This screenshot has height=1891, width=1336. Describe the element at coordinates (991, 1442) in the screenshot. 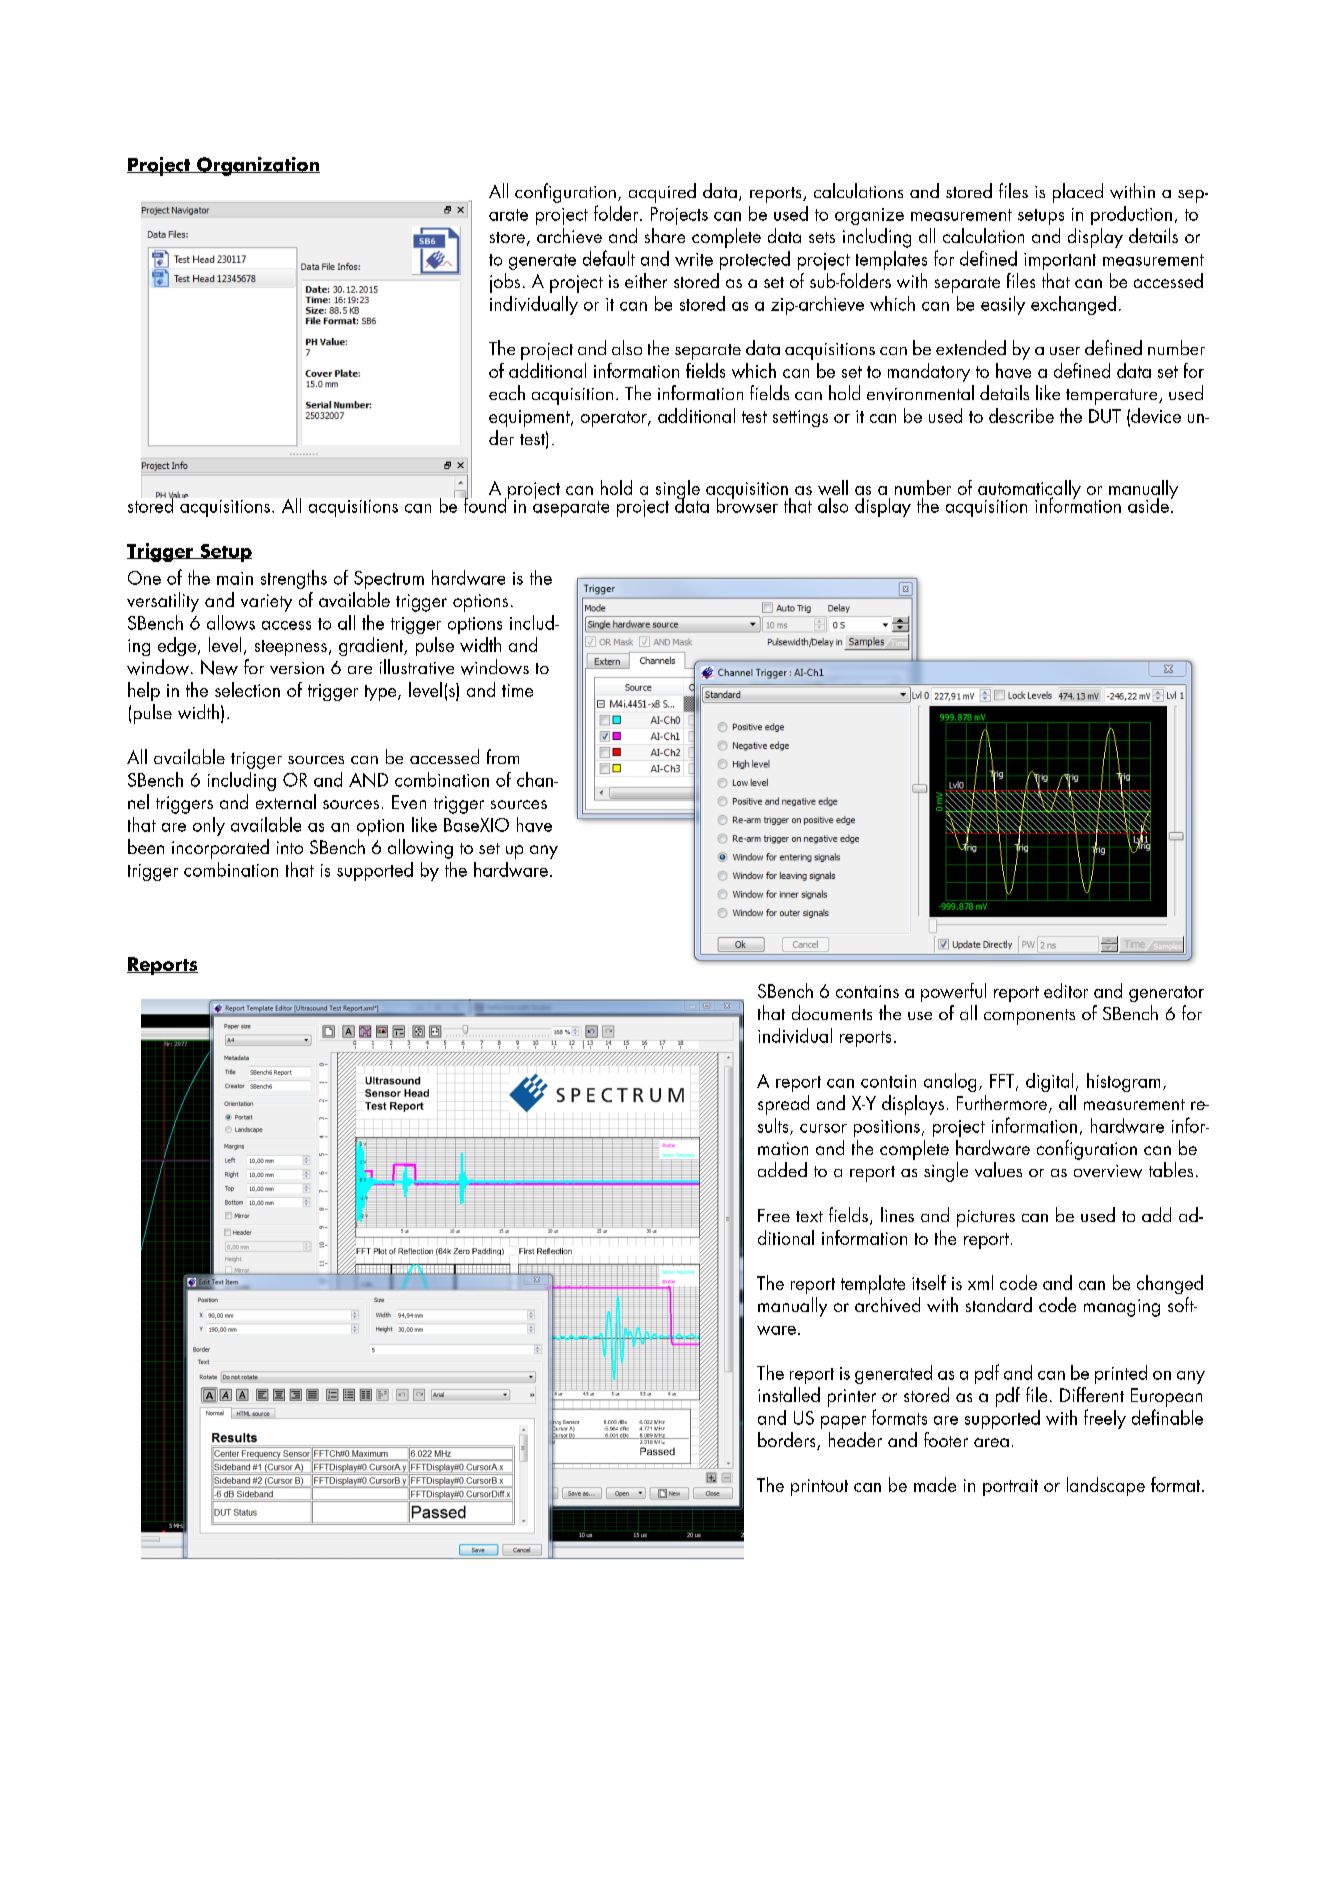

I see `area` at that location.
